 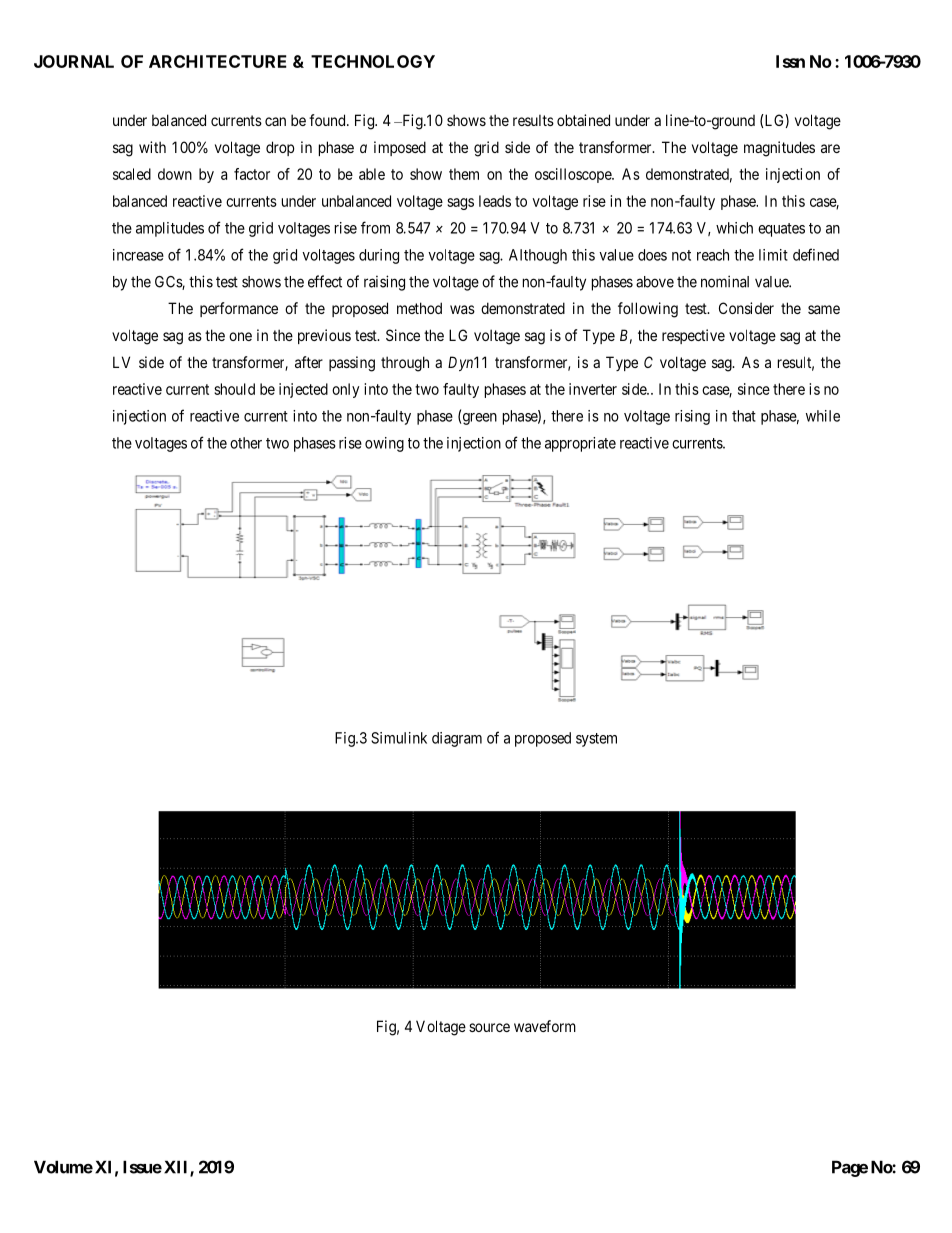 I want to click on system, so click(x=596, y=740).
